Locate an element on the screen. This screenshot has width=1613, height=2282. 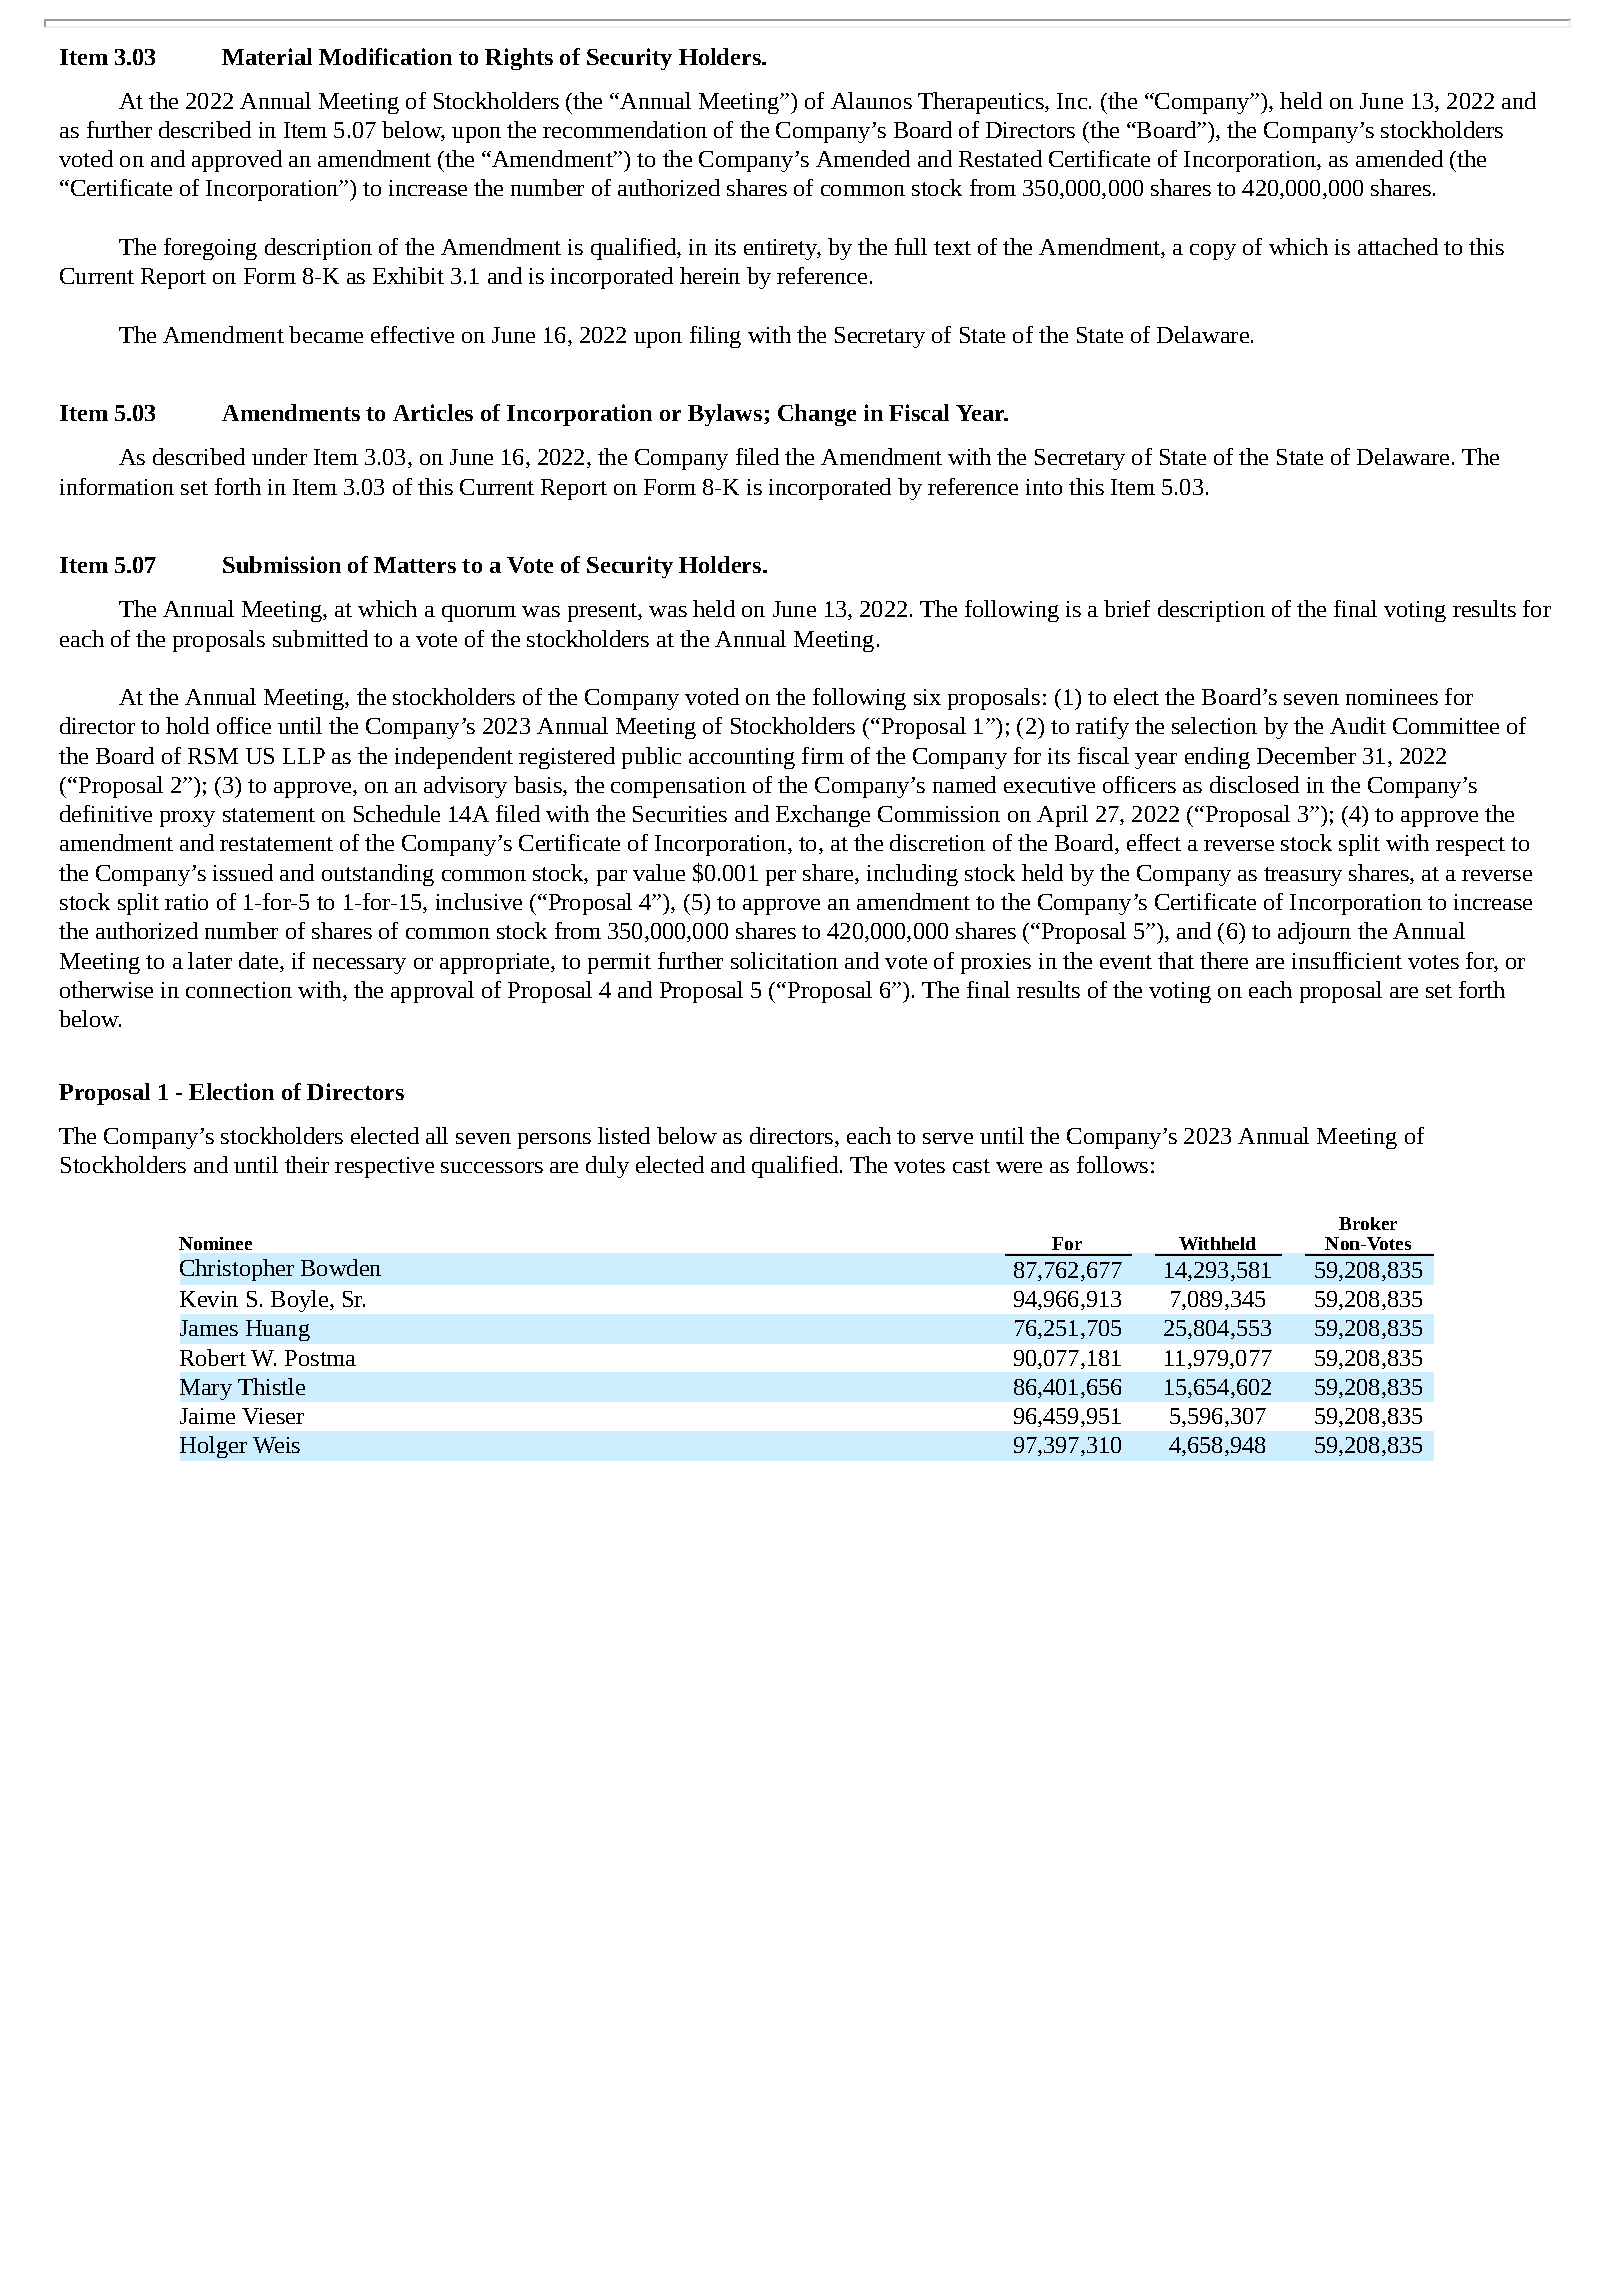
solicitation is located at coordinates (784, 960).
